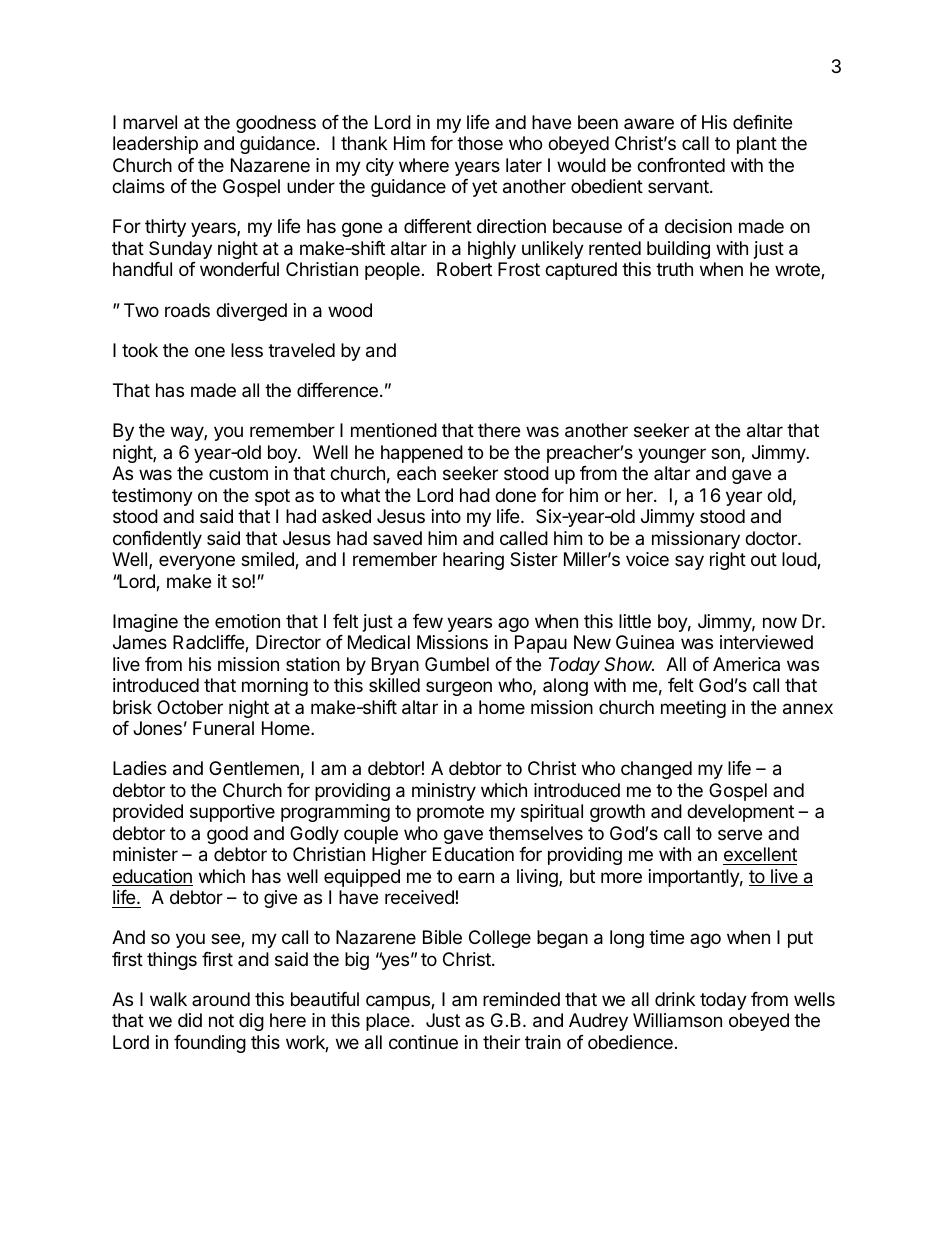 This page has height=1233, width=952. What do you see at coordinates (757, 145) in the page?
I see `plant` at bounding box center [757, 145].
